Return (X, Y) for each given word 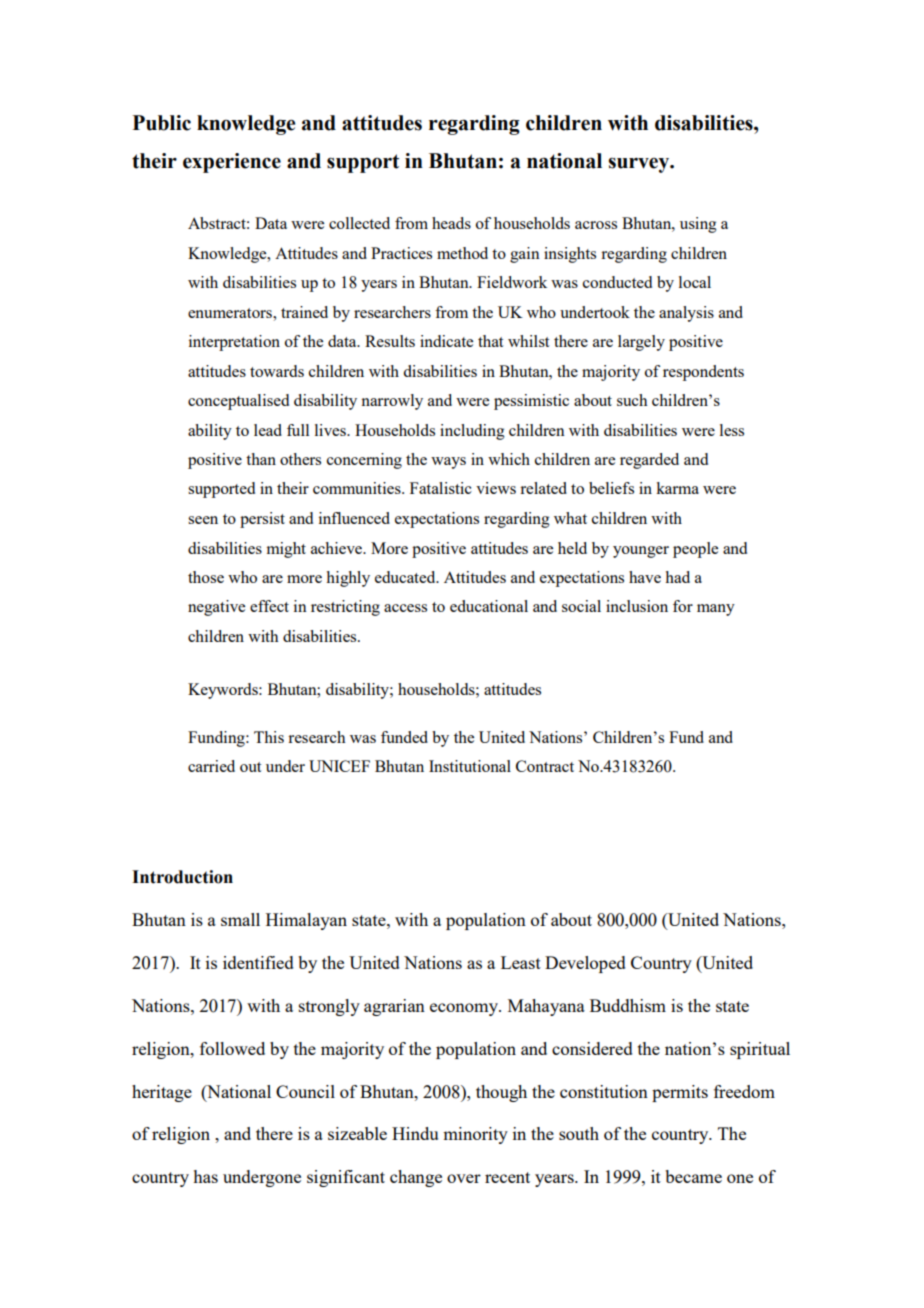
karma (677, 488)
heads (451, 223)
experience (232, 163)
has (205, 1176)
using (698, 225)
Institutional (470, 766)
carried (211, 766)
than (261, 459)
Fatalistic (441, 488)
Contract (545, 766)
